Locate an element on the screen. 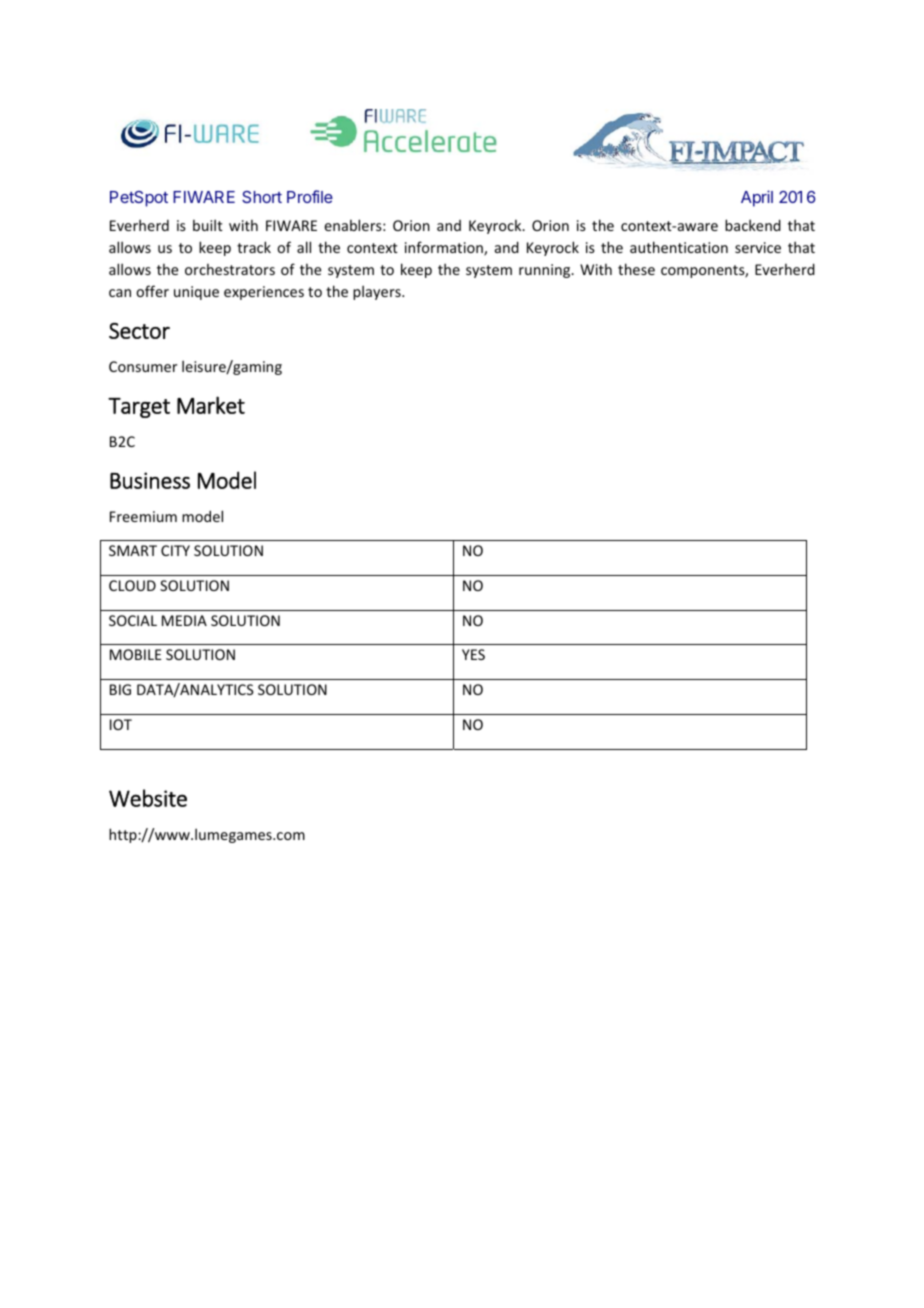  YES is located at coordinates (473, 654).
